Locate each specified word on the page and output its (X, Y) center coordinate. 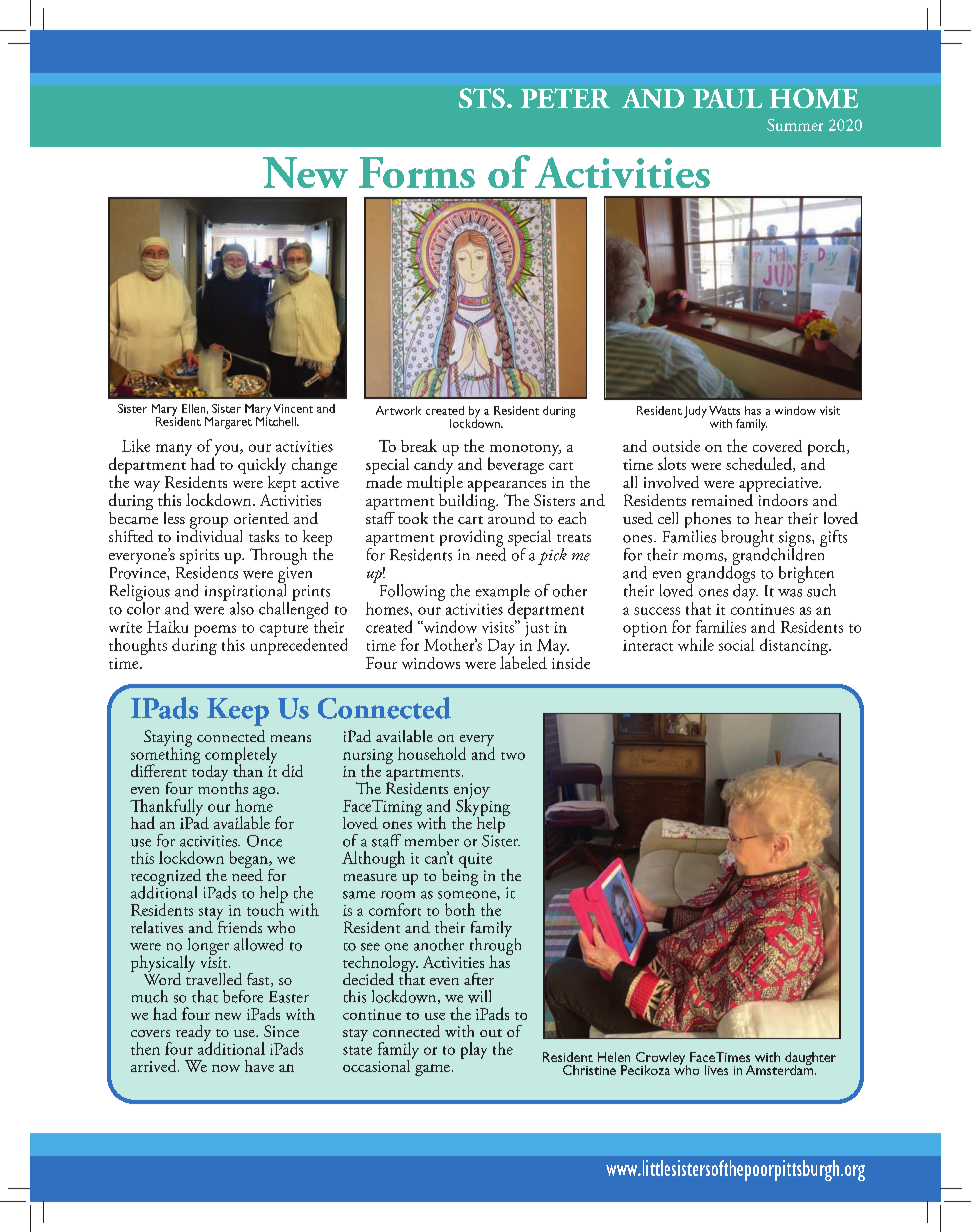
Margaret (228, 423)
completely (241, 756)
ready (194, 1034)
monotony (525, 451)
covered (777, 446)
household (432, 753)
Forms (417, 172)
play (474, 1050)
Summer (795, 125)
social (736, 644)
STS (482, 98)
